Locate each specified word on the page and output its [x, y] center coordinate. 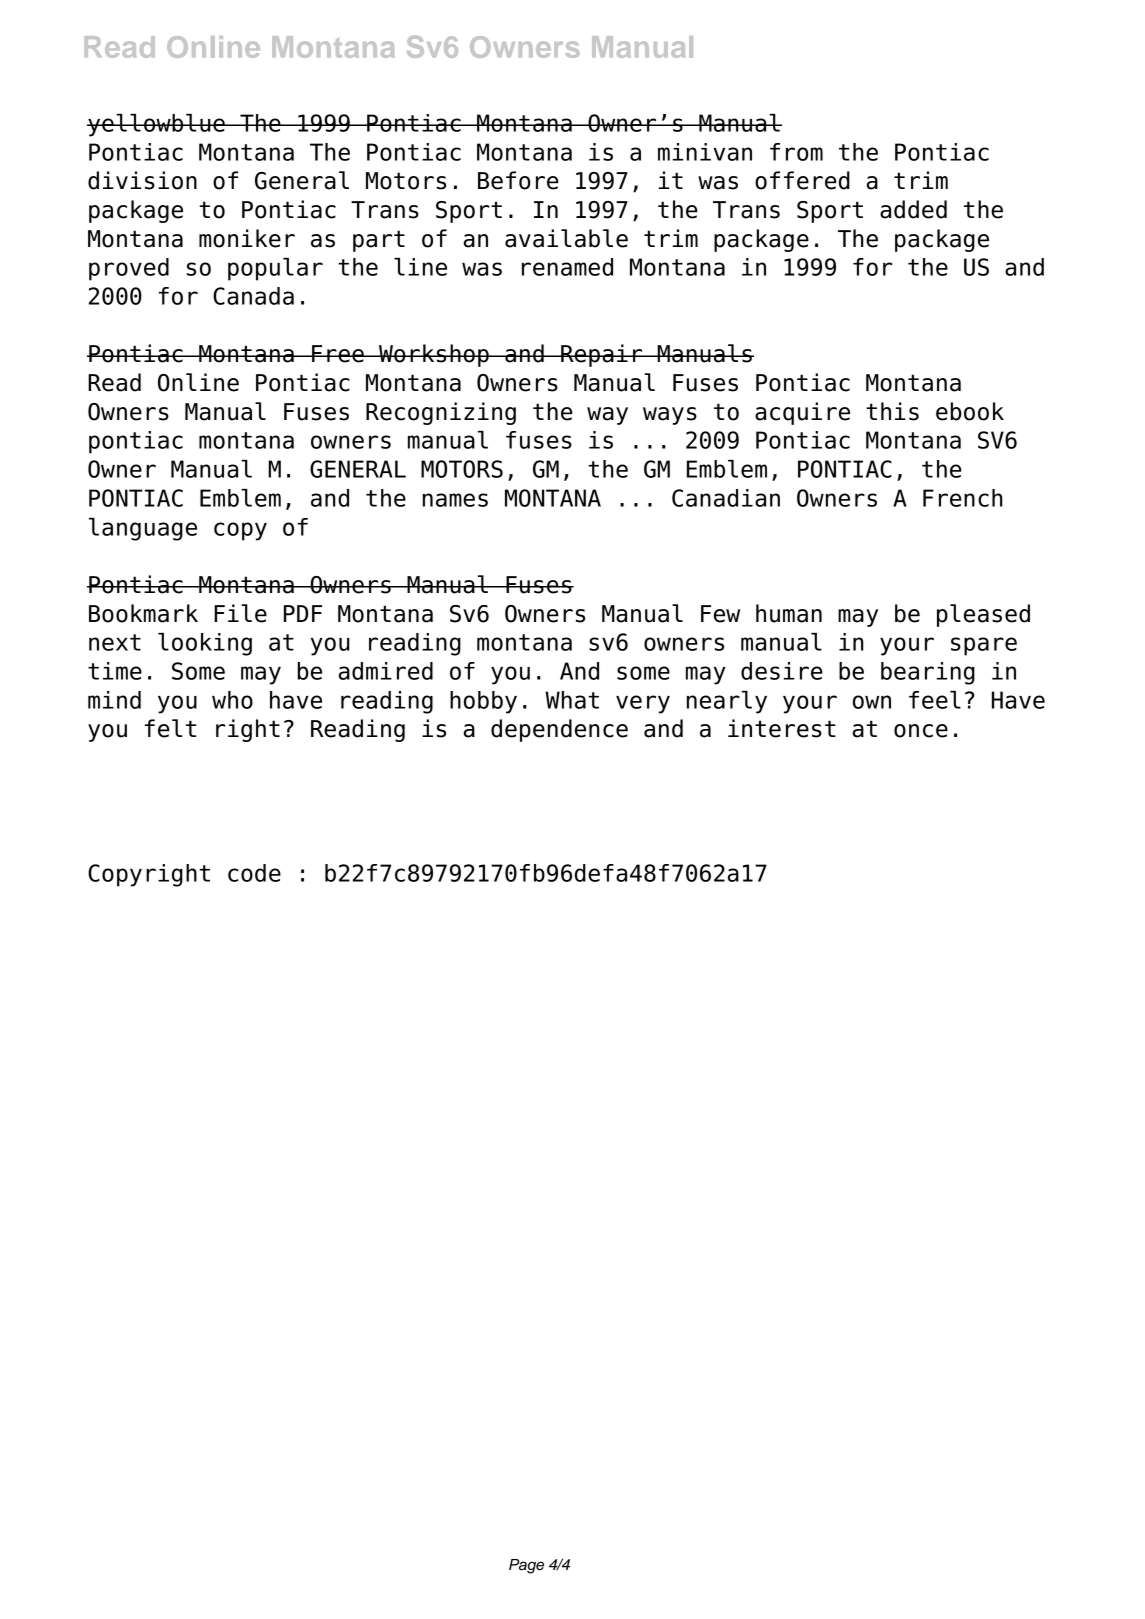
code [254, 873]
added [913, 209]
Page [526, 1566]
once [921, 731]
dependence [559, 730]
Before [518, 180]
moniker [247, 238]
